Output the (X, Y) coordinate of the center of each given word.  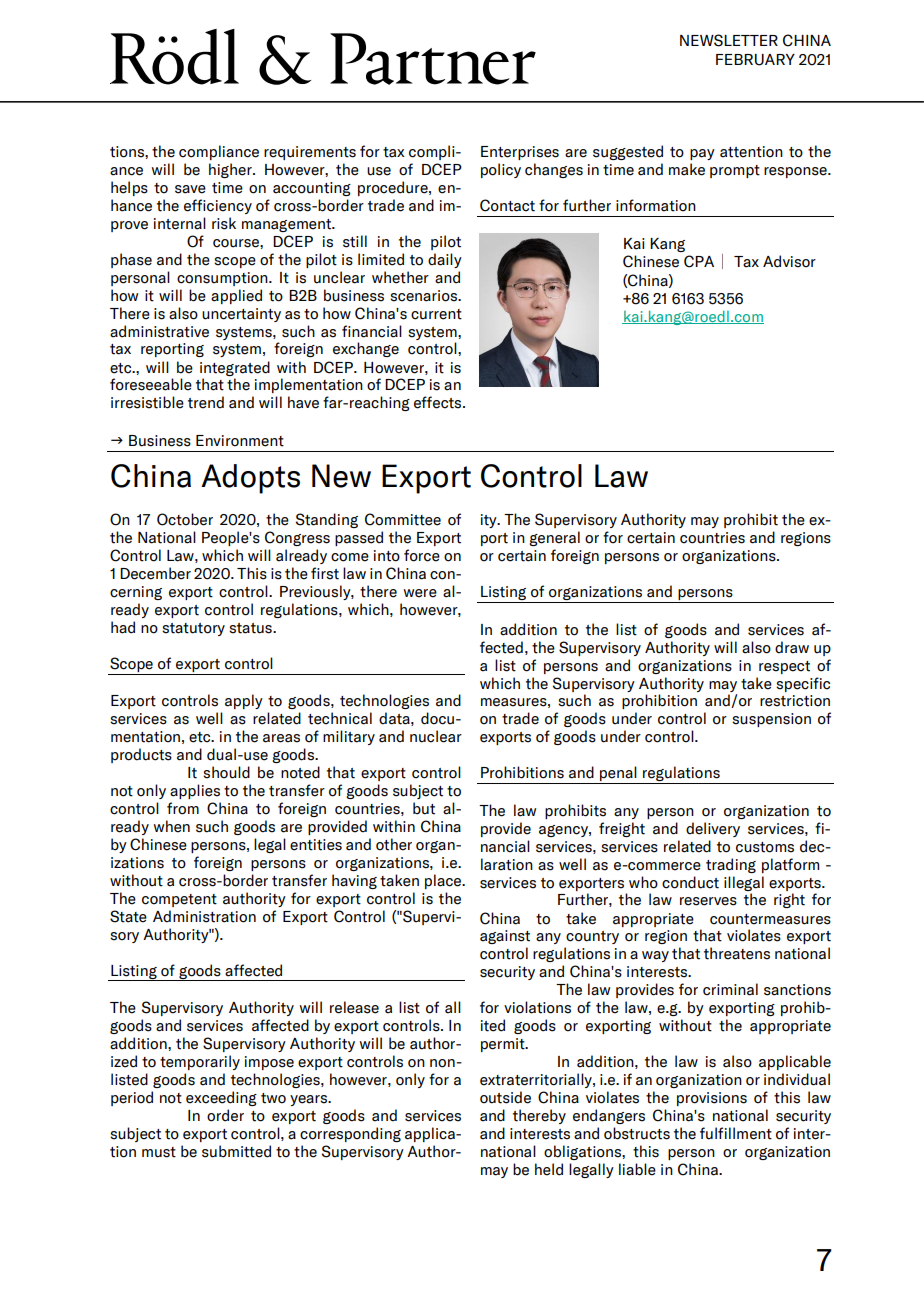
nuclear (436, 736)
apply (244, 701)
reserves (708, 901)
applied (236, 296)
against (505, 937)
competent (179, 900)
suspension (771, 720)
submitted (236, 1151)
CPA (699, 261)
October (185, 519)
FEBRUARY (755, 60)
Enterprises (520, 153)
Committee (403, 519)
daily (445, 260)
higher (231, 170)
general (554, 538)
